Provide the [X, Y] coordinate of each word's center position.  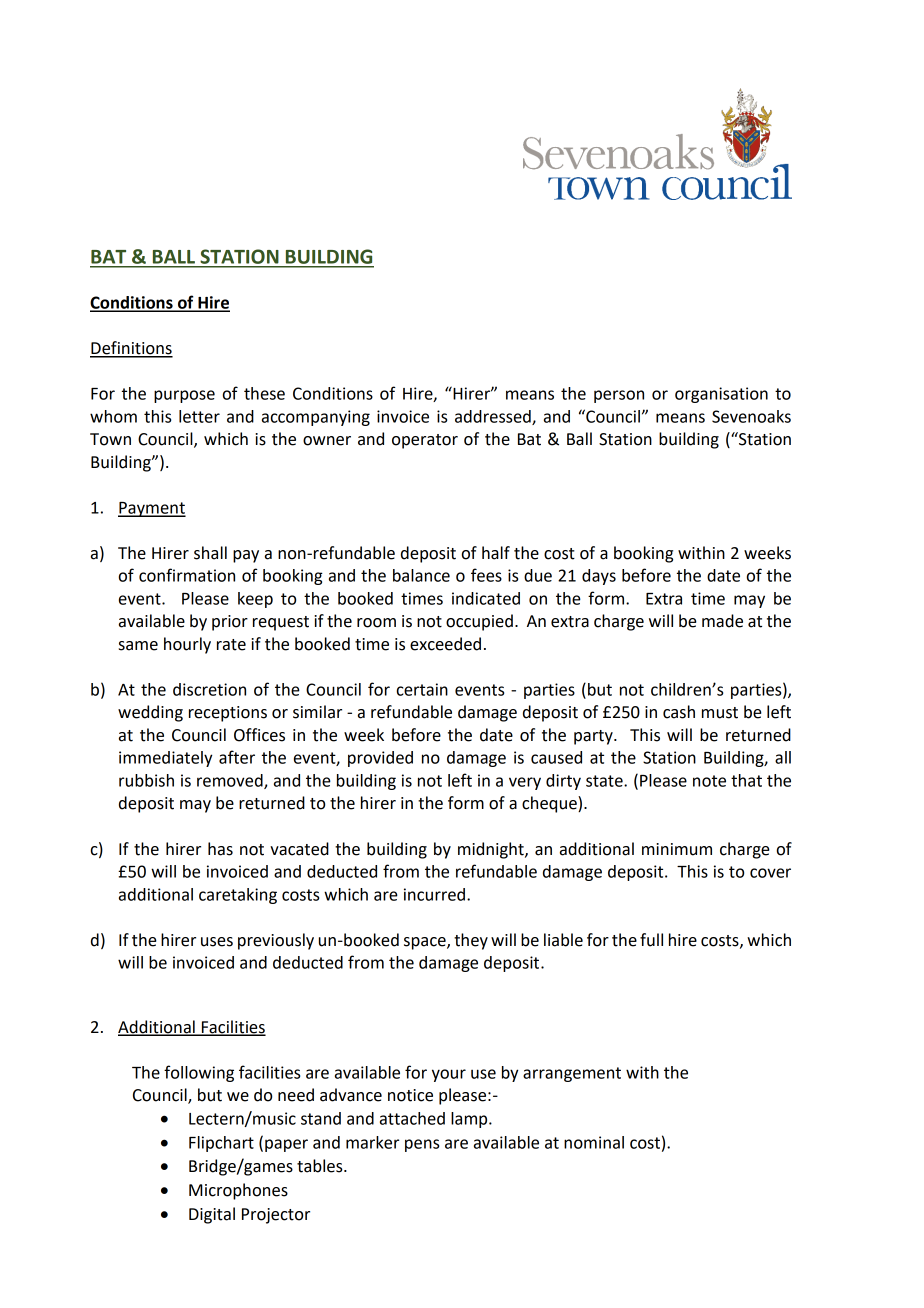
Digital [212, 1215]
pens [422, 1145]
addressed [494, 417]
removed [231, 781]
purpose [184, 396]
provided [380, 759]
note [709, 781]
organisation [721, 395]
